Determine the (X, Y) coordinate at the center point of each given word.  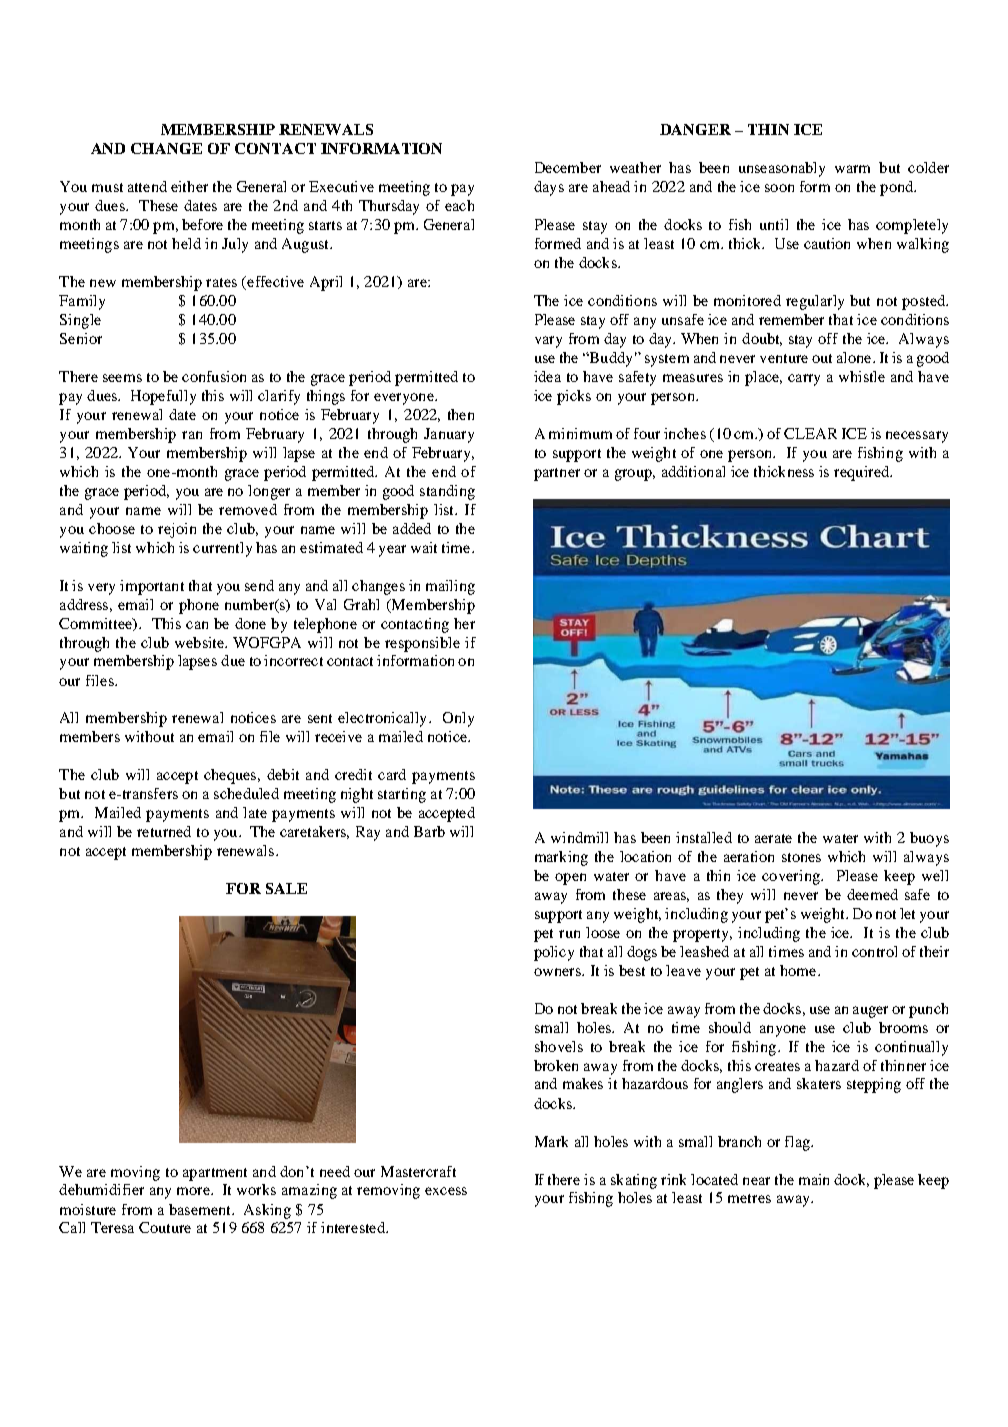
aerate (773, 838)
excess (446, 1191)
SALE (286, 888)
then (461, 414)
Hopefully (163, 397)
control (874, 951)
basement (201, 1209)
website (201, 642)
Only (458, 719)
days (549, 188)
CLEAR (810, 433)
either (189, 186)
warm (852, 169)
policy (554, 953)
